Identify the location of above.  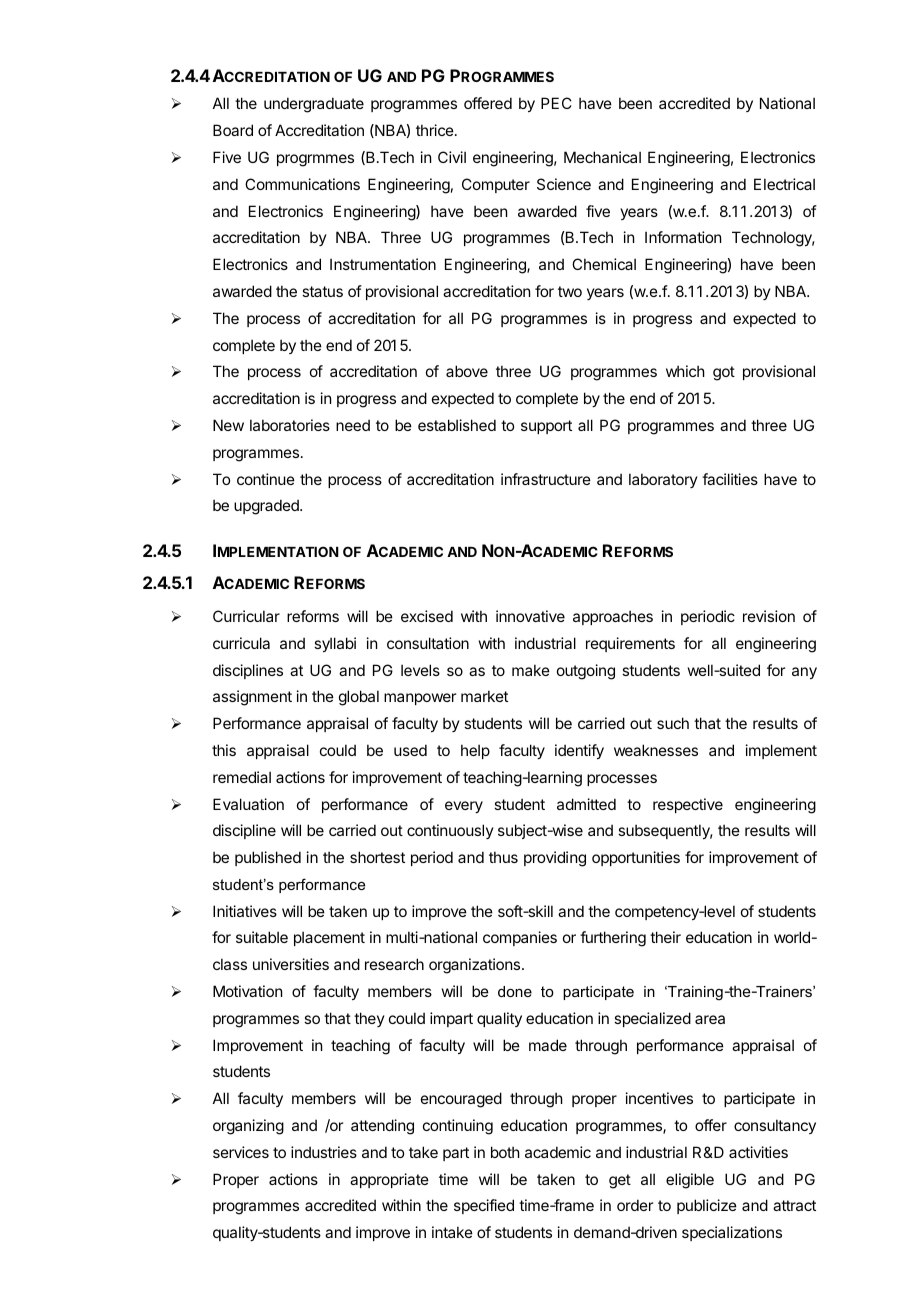
(467, 371).
